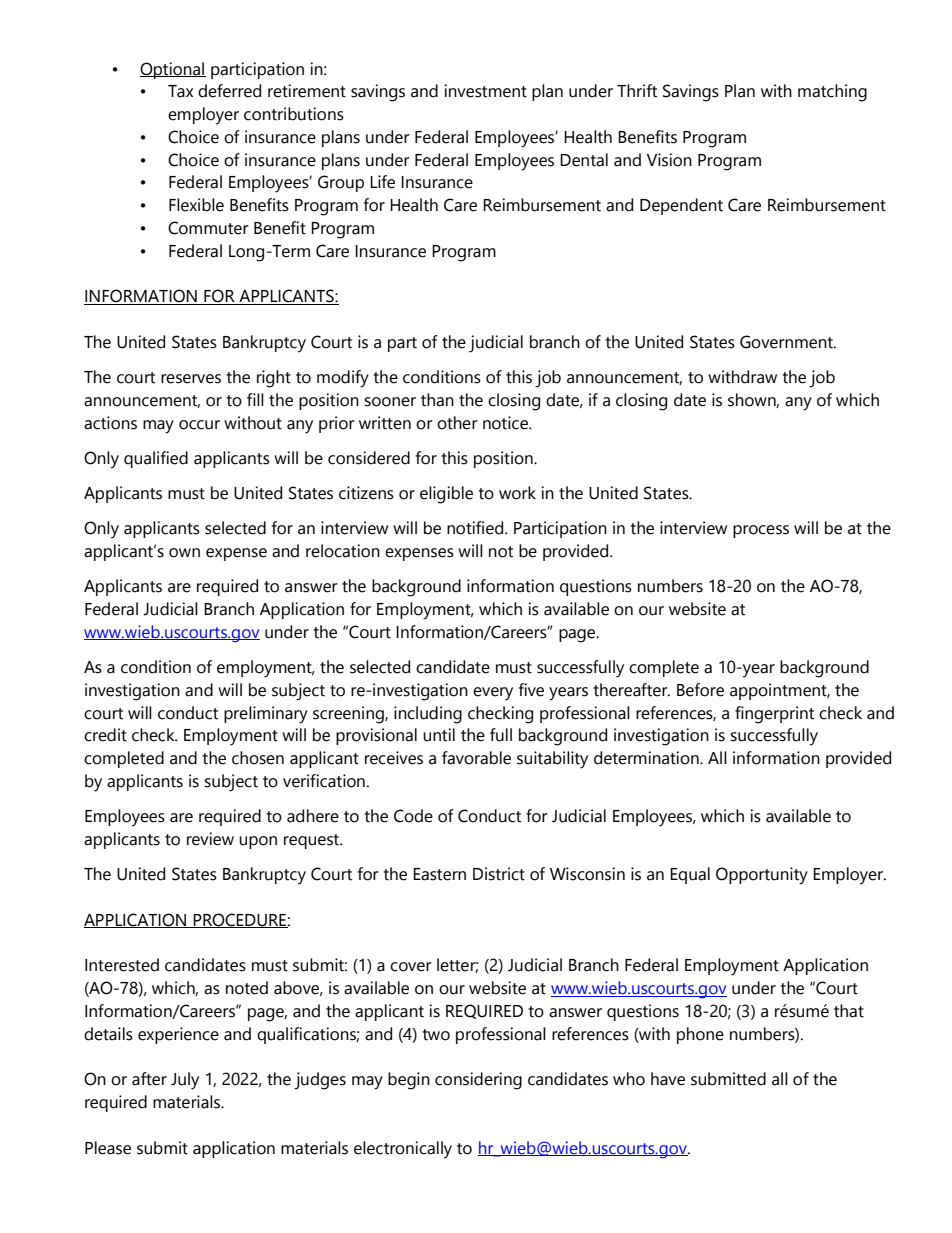 The image size is (952, 1233). I want to click on process, so click(761, 531).
